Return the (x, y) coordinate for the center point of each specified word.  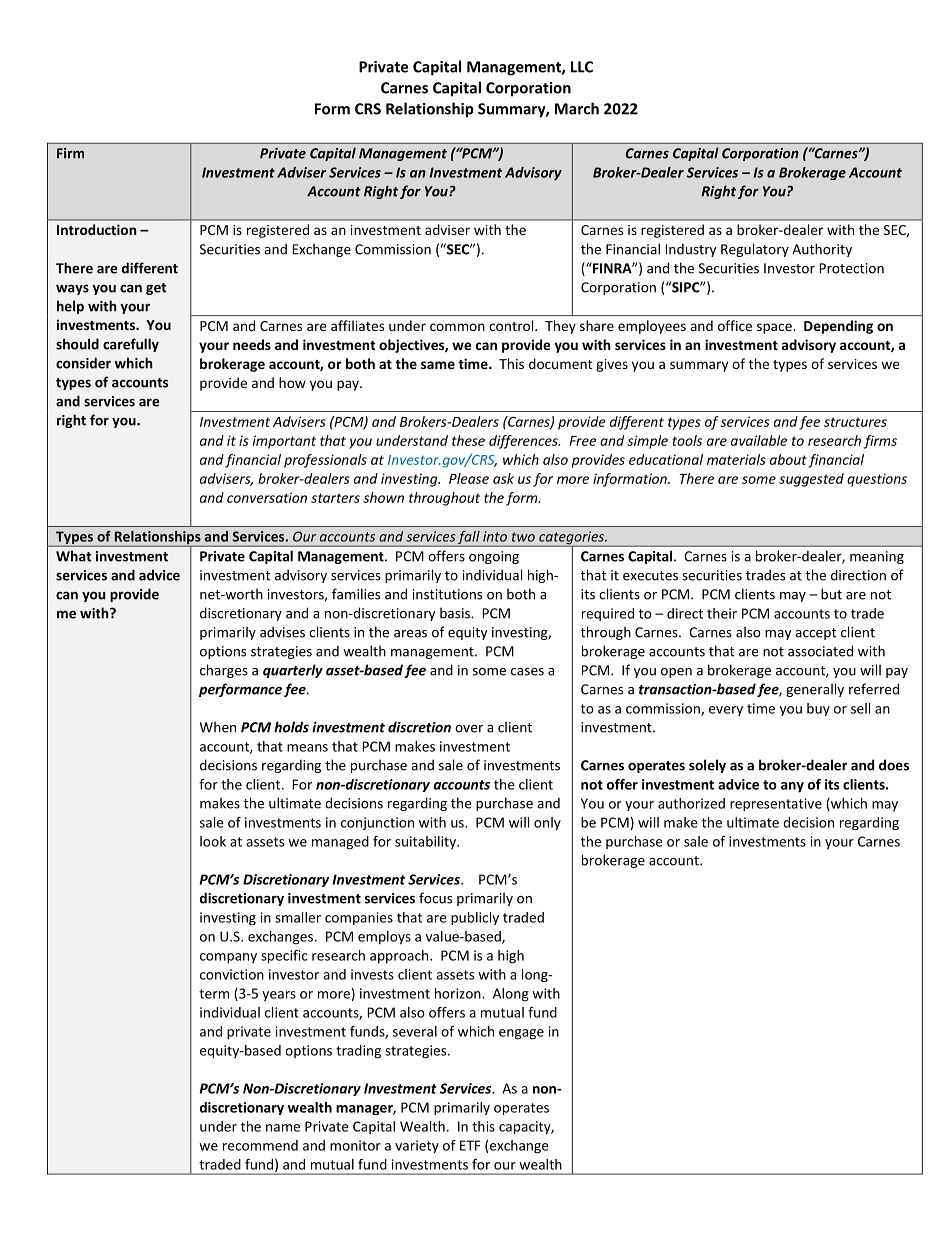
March (577, 108)
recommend (260, 1145)
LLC (582, 67)
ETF (470, 1145)
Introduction (97, 229)
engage (521, 1034)
